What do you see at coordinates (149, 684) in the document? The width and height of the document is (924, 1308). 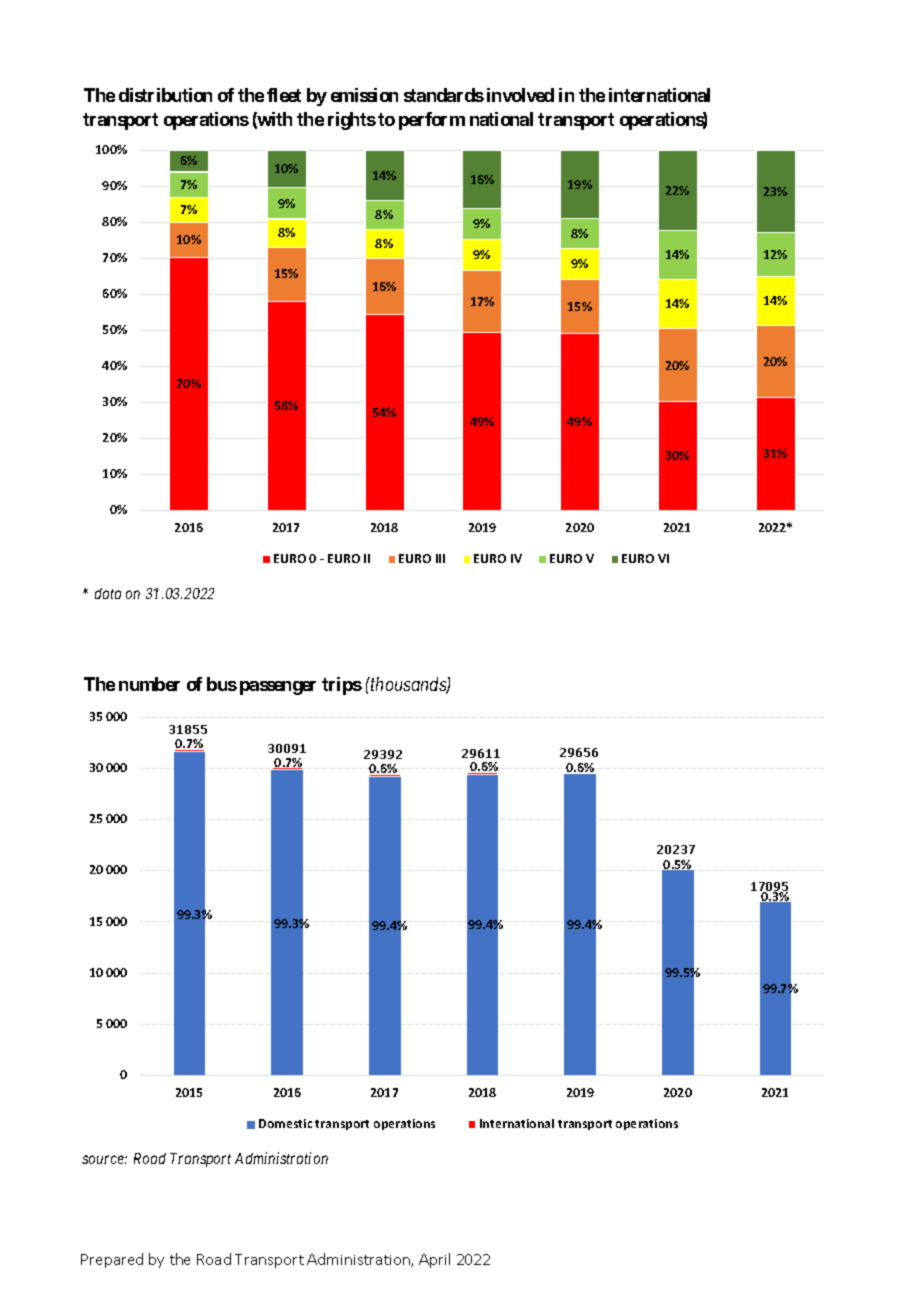 I see `number` at bounding box center [149, 684].
